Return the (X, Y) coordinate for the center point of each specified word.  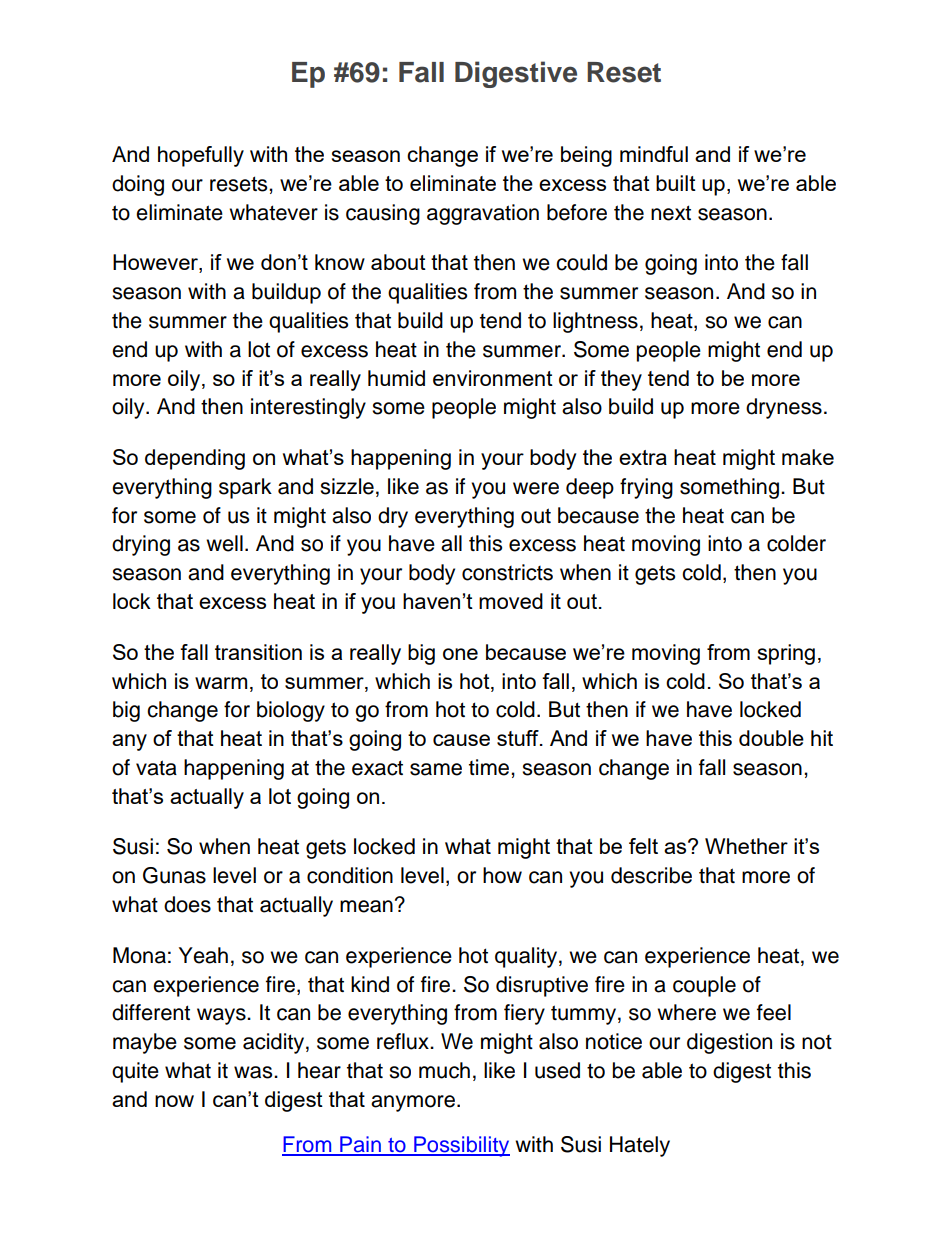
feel (774, 1012)
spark (245, 488)
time (490, 767)
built (676, 183)
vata (156, 768)
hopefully (201, 156)
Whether (746, 846)
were (536, 488)
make (808, 457)
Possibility (461, 1146)
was (254, 1072)
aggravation (483, 214)
